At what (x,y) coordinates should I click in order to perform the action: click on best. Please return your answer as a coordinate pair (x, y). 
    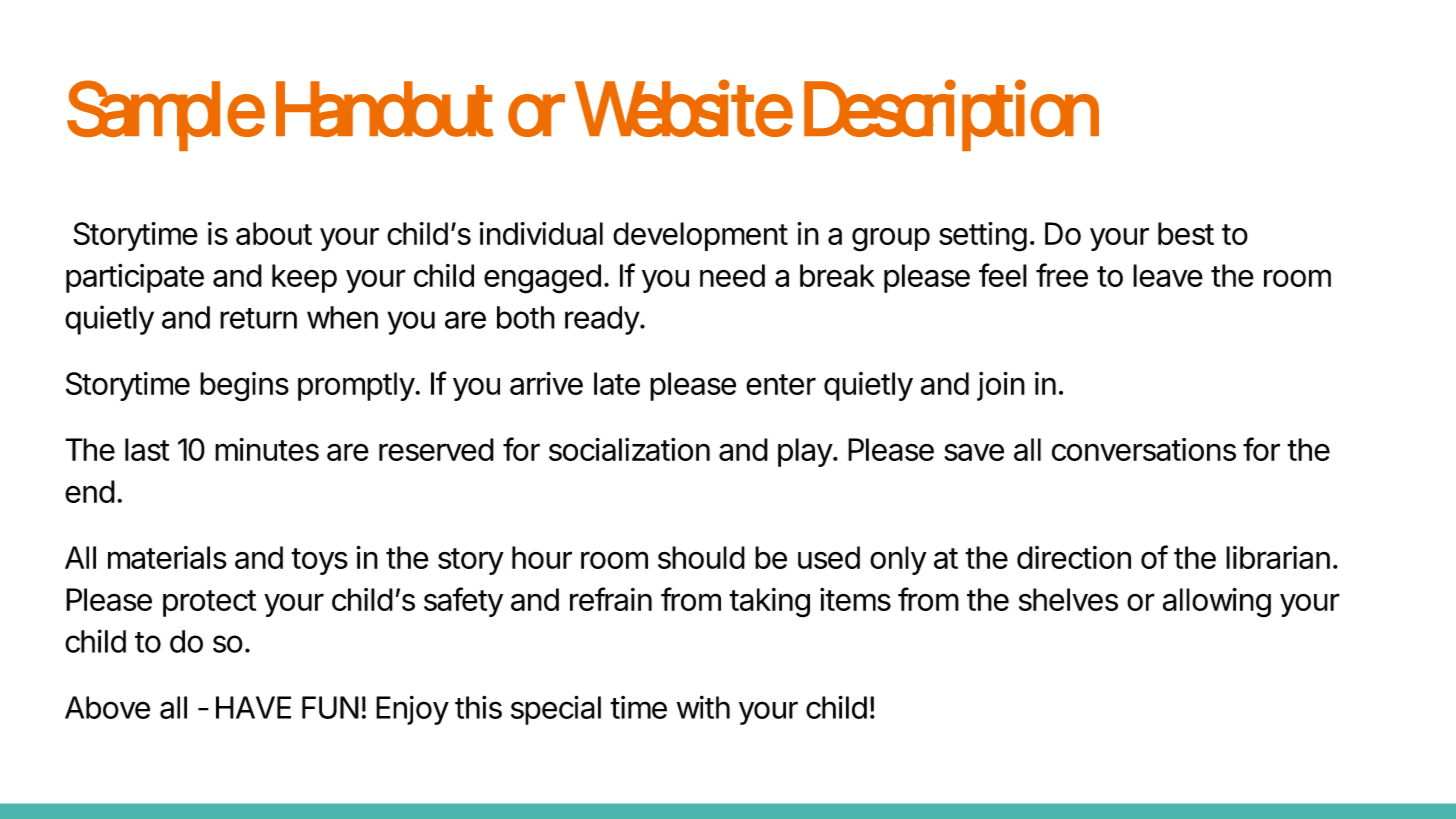
    Looking at the image, I should click on (1186, 233).
